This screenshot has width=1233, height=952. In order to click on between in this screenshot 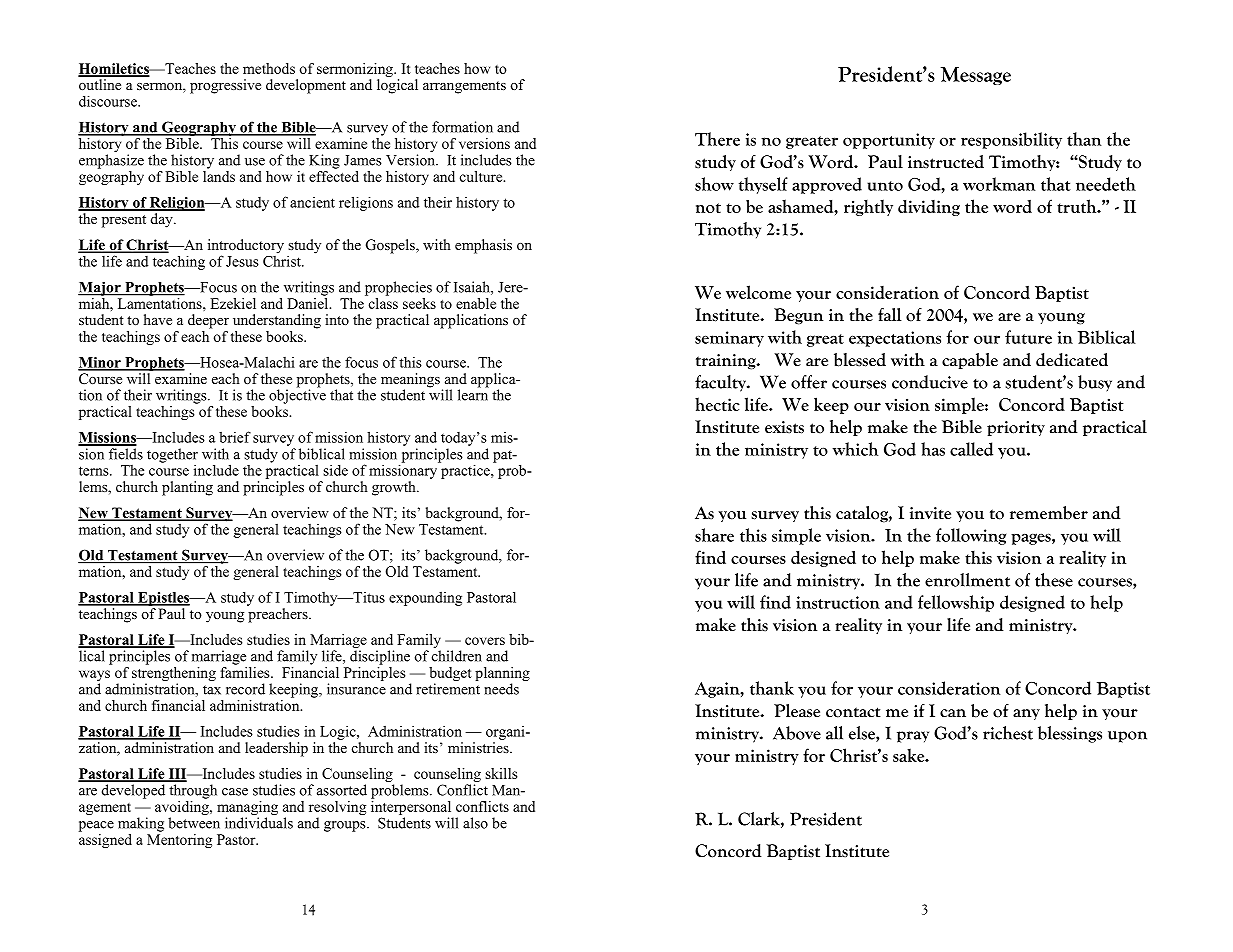, I will do `click(194, 823)`.
